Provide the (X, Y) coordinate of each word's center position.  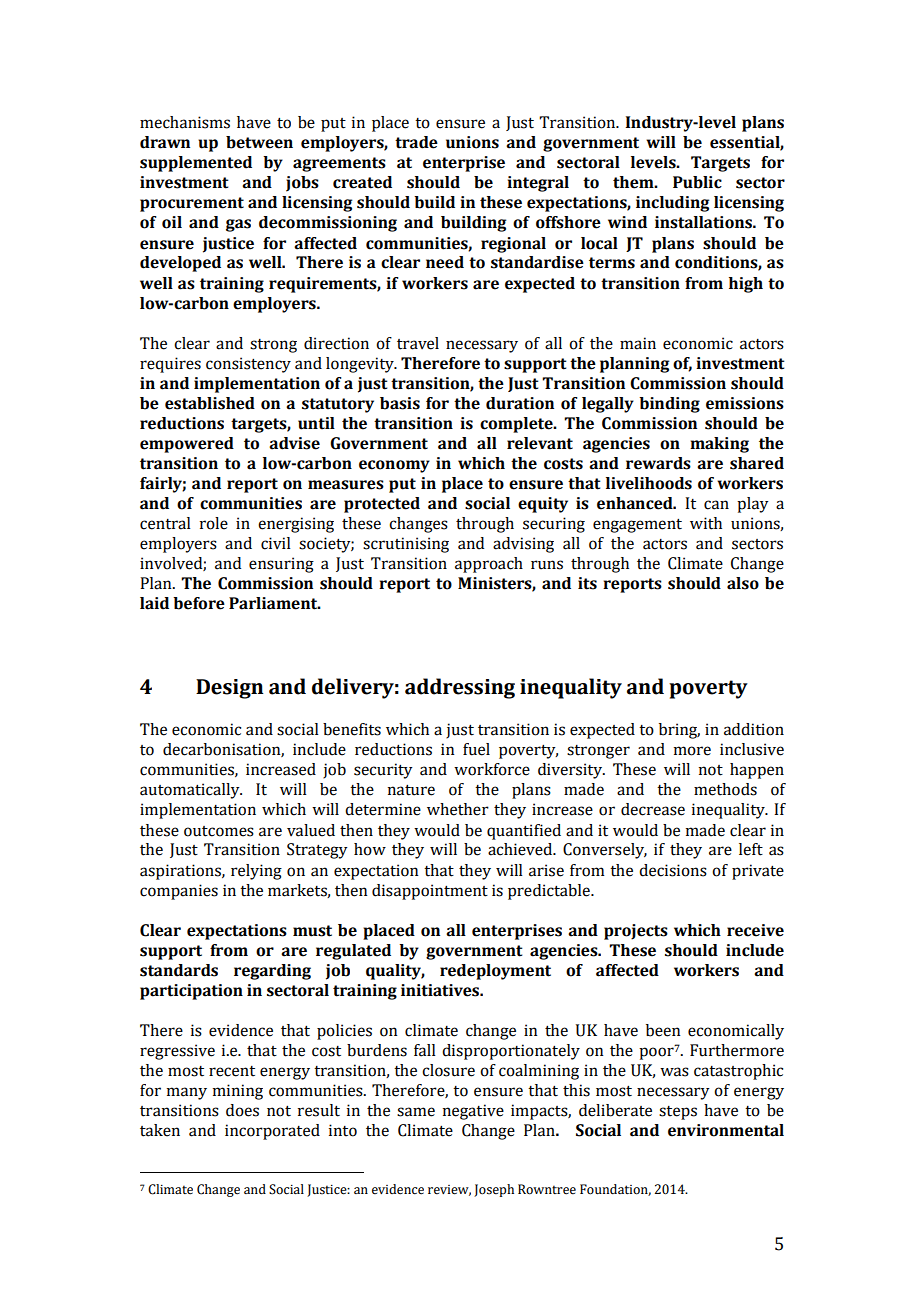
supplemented (196, 164)
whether (458, 809)
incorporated (272, 1132)
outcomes (219, 831)
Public (697, 182)
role (214, 523)
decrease (653, 809)
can (716, 505)
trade (416, 142)
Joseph (494, 1190)
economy (394, 466)
